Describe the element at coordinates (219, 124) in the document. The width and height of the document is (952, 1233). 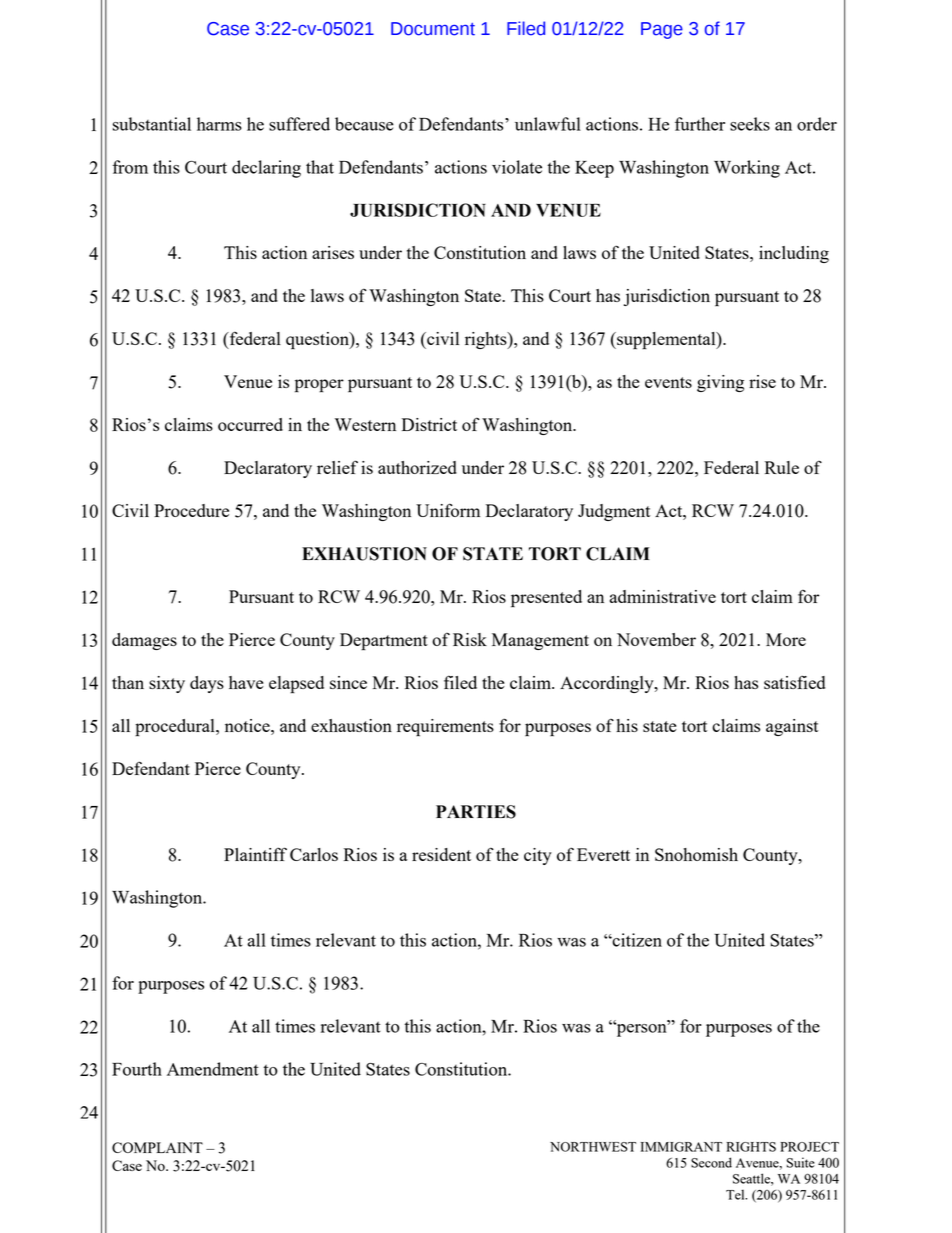
I see `harms` at that location.
